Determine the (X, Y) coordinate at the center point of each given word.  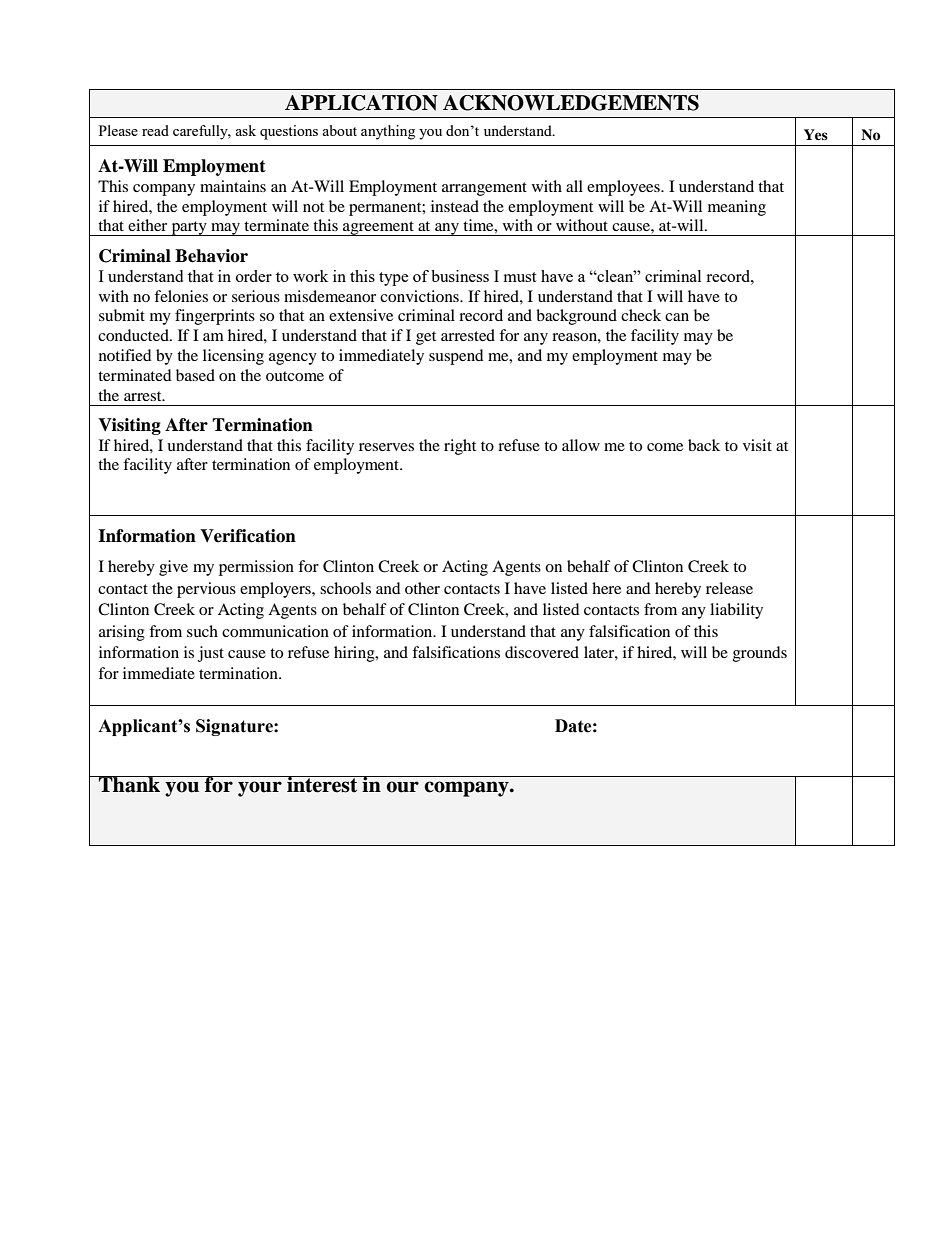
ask (245, 130)
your (260, 789)
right (460, 447)
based (195, 375)
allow (581, 445)
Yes (816, 134)
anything (388, 132)
